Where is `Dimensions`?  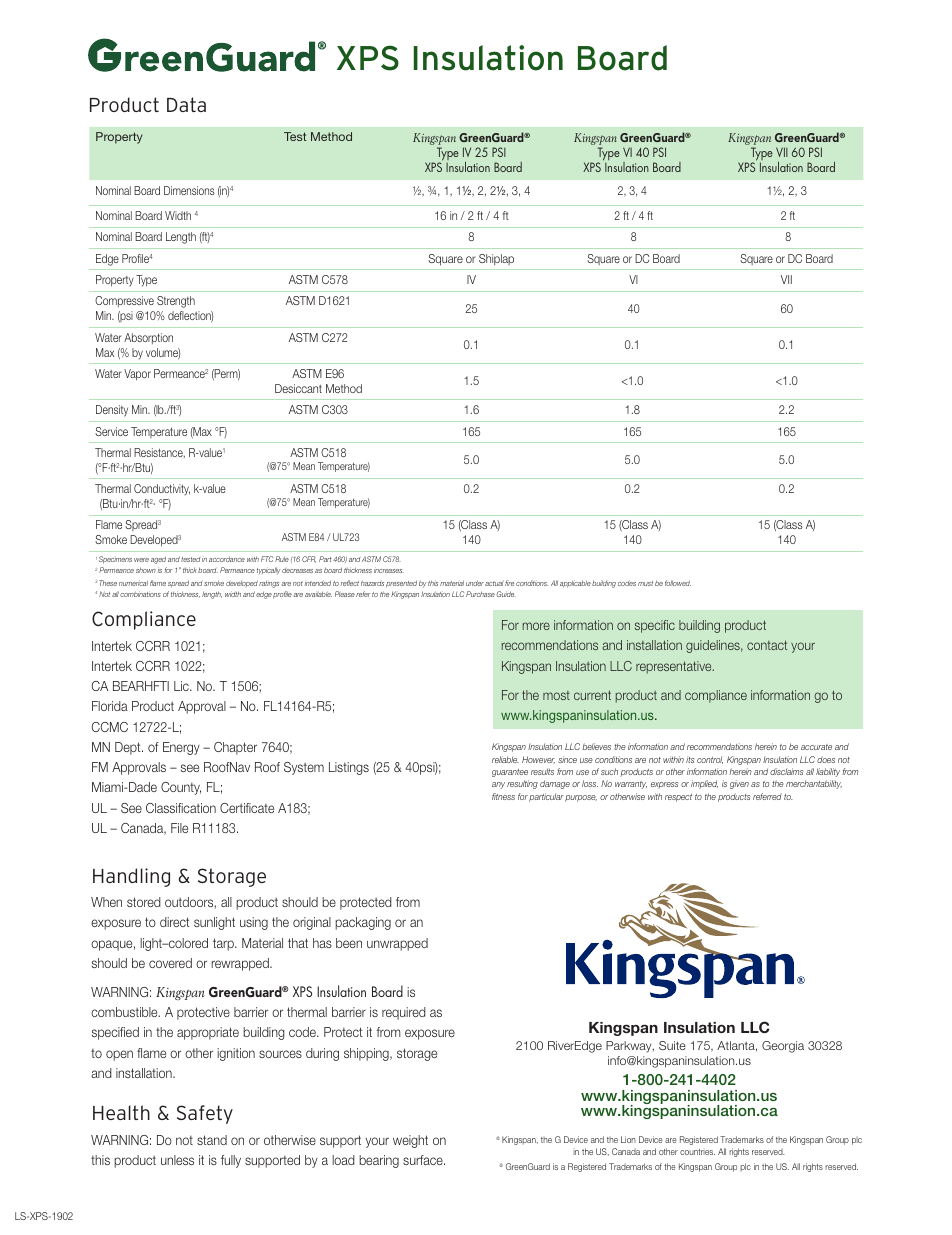 Dimensions is located at coordinates (189, 190).
